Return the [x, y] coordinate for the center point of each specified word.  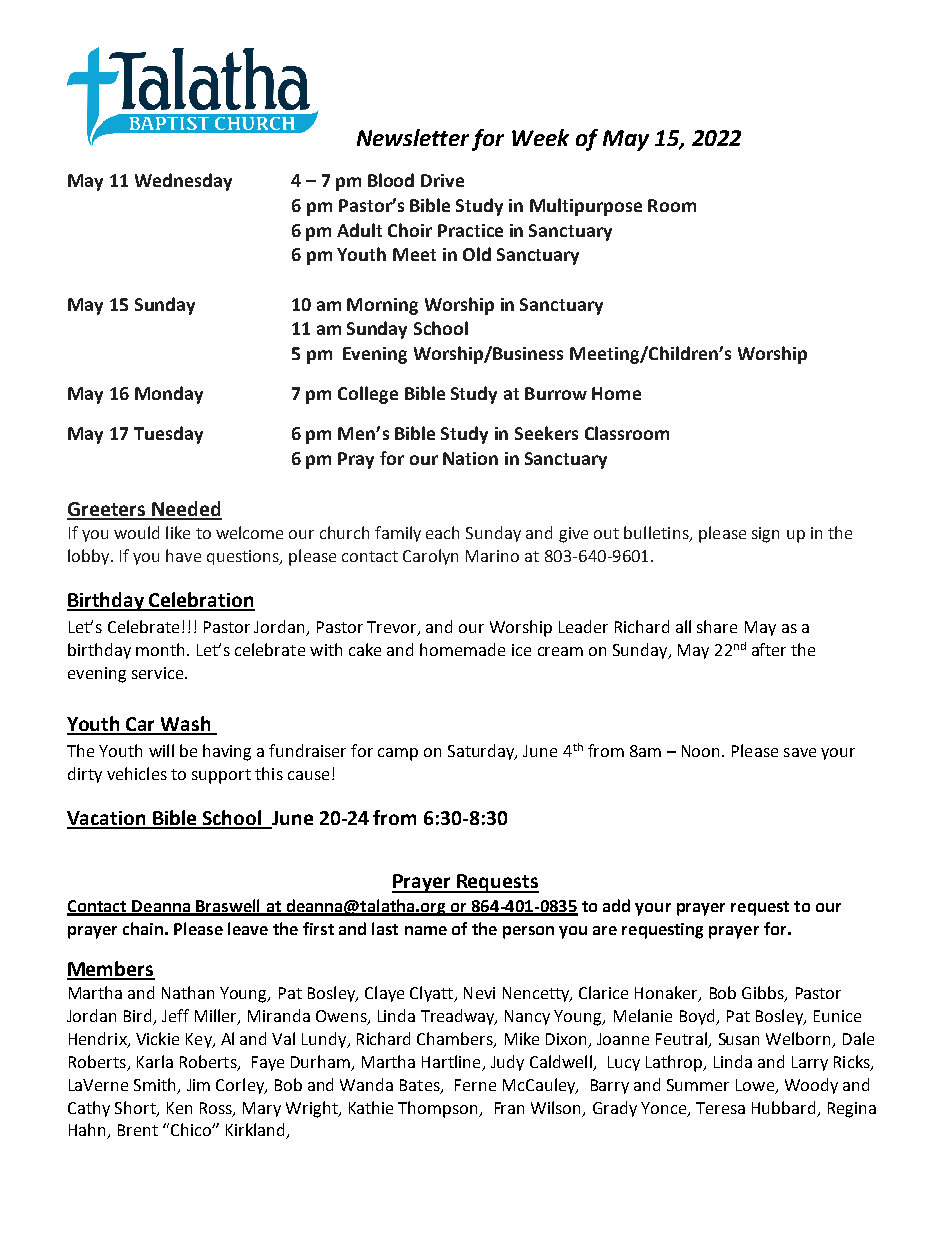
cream [560, 651]
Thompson [439, 1109]
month [160, 649]
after [769, 649]
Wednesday [183, 182]
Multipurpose [586, 207]
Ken [179, 1108]
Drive [442, 180]
